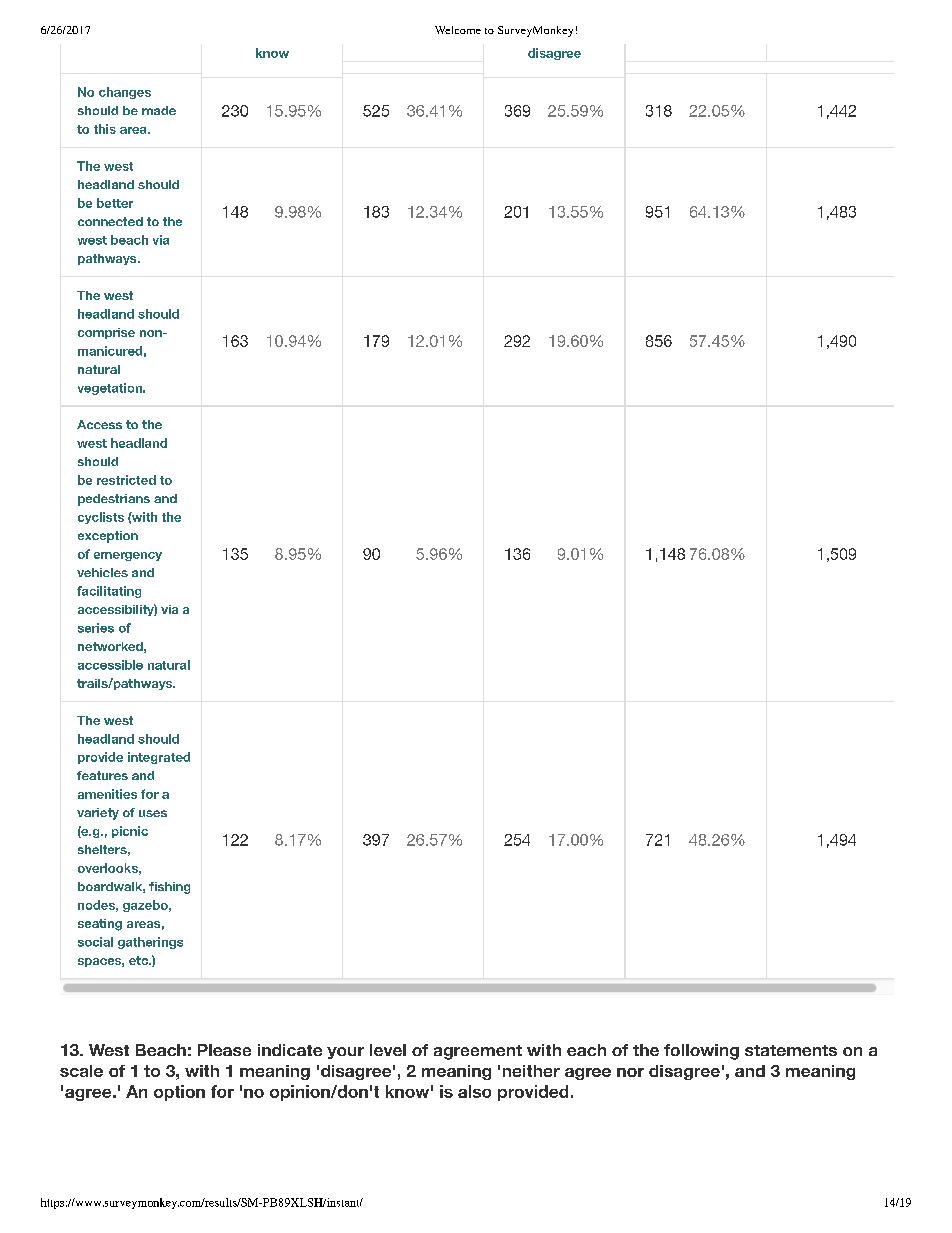 The width and height of the screenshot is (952, 1233). I want to click on pedestrians, so click(114, 500).
